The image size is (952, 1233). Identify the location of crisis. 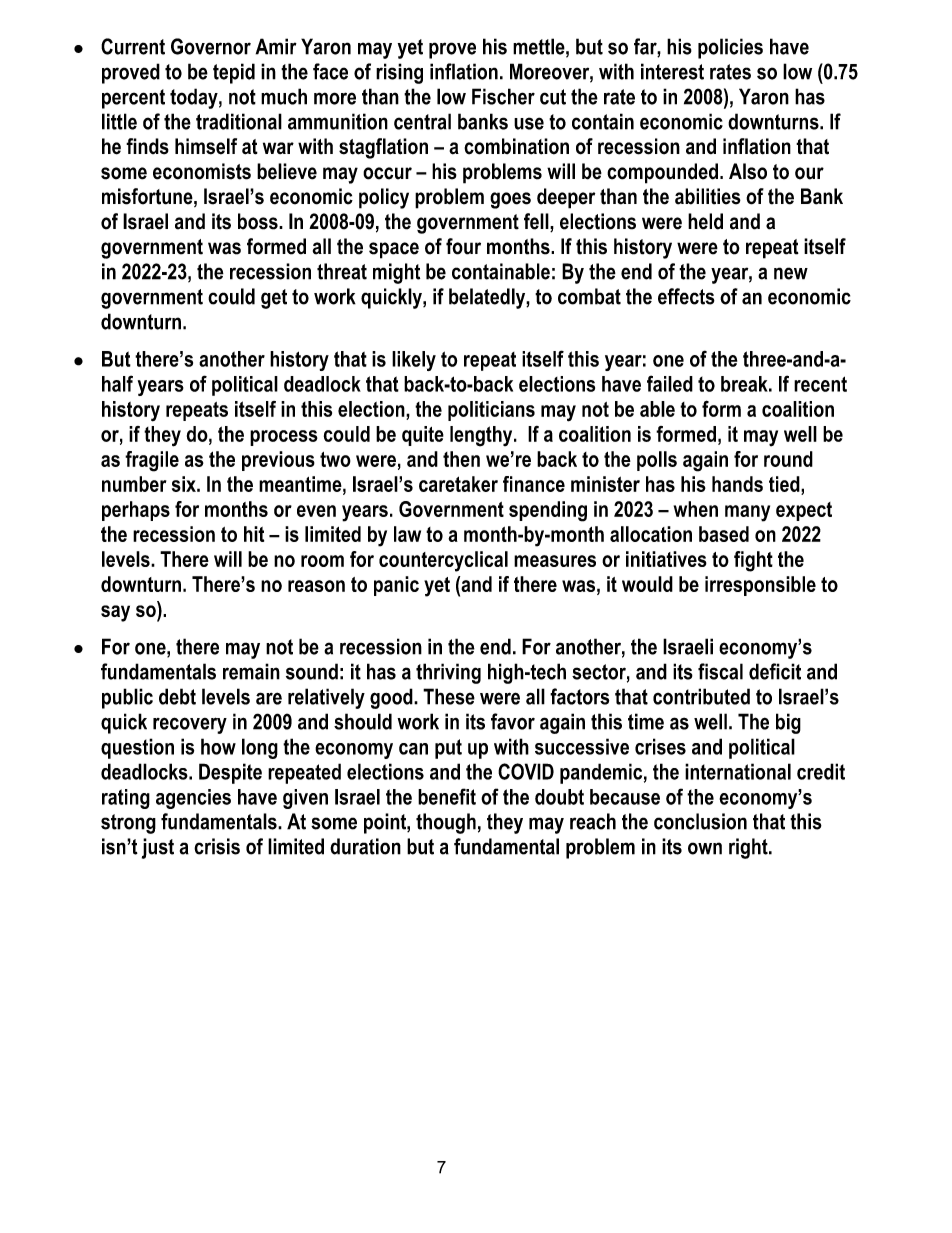
(217, 846).
